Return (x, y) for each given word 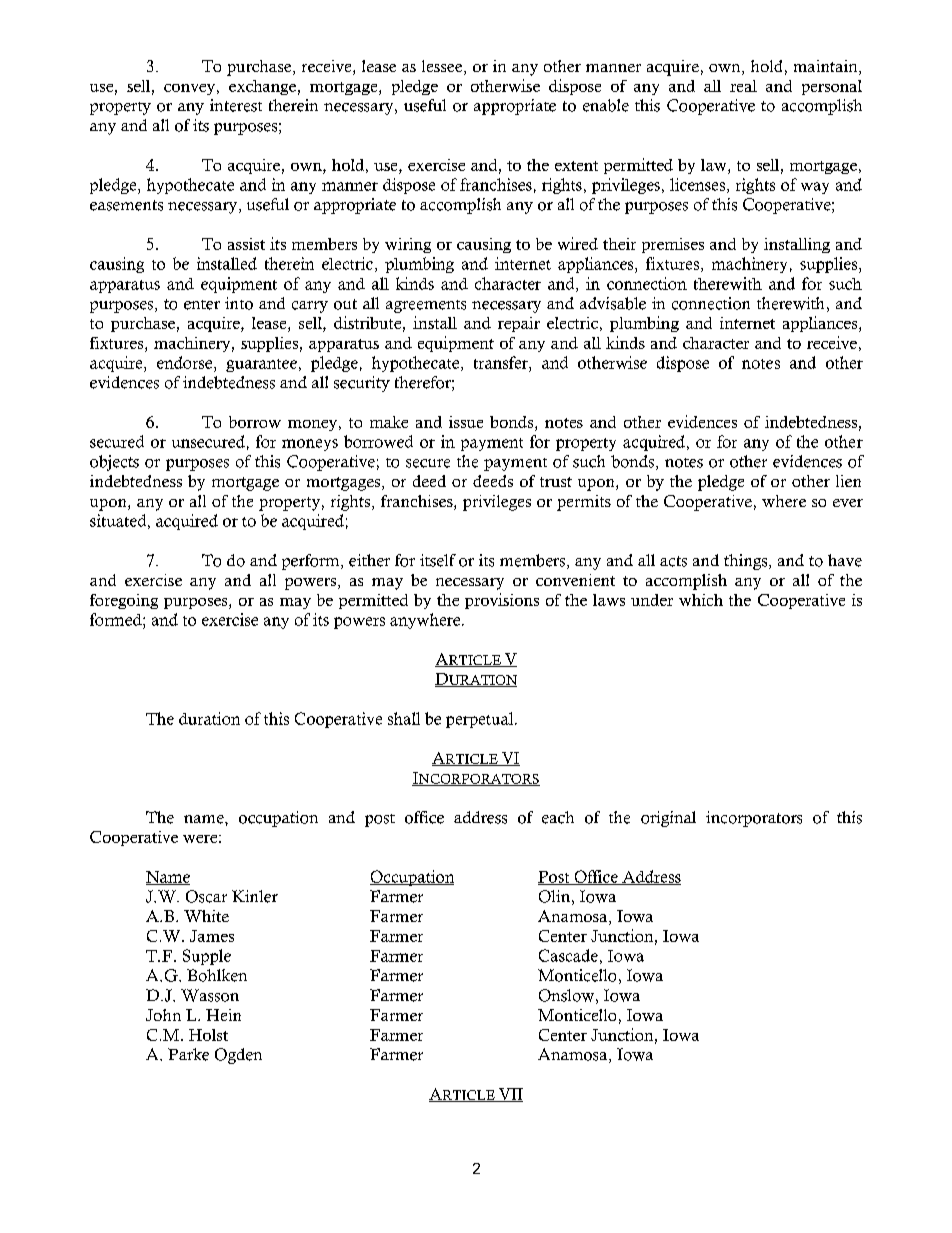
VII (509, 1095)
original (668, 819)
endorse (186, 362)
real (743, 86)
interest (236, 105)
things (747, 562)
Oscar (206, 896)
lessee (443, 67)
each (558, 817)
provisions (502, 601)
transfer (502, 362)
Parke (188, 1054)
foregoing (124, 601)
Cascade (568, 955)
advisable (613, 303)
